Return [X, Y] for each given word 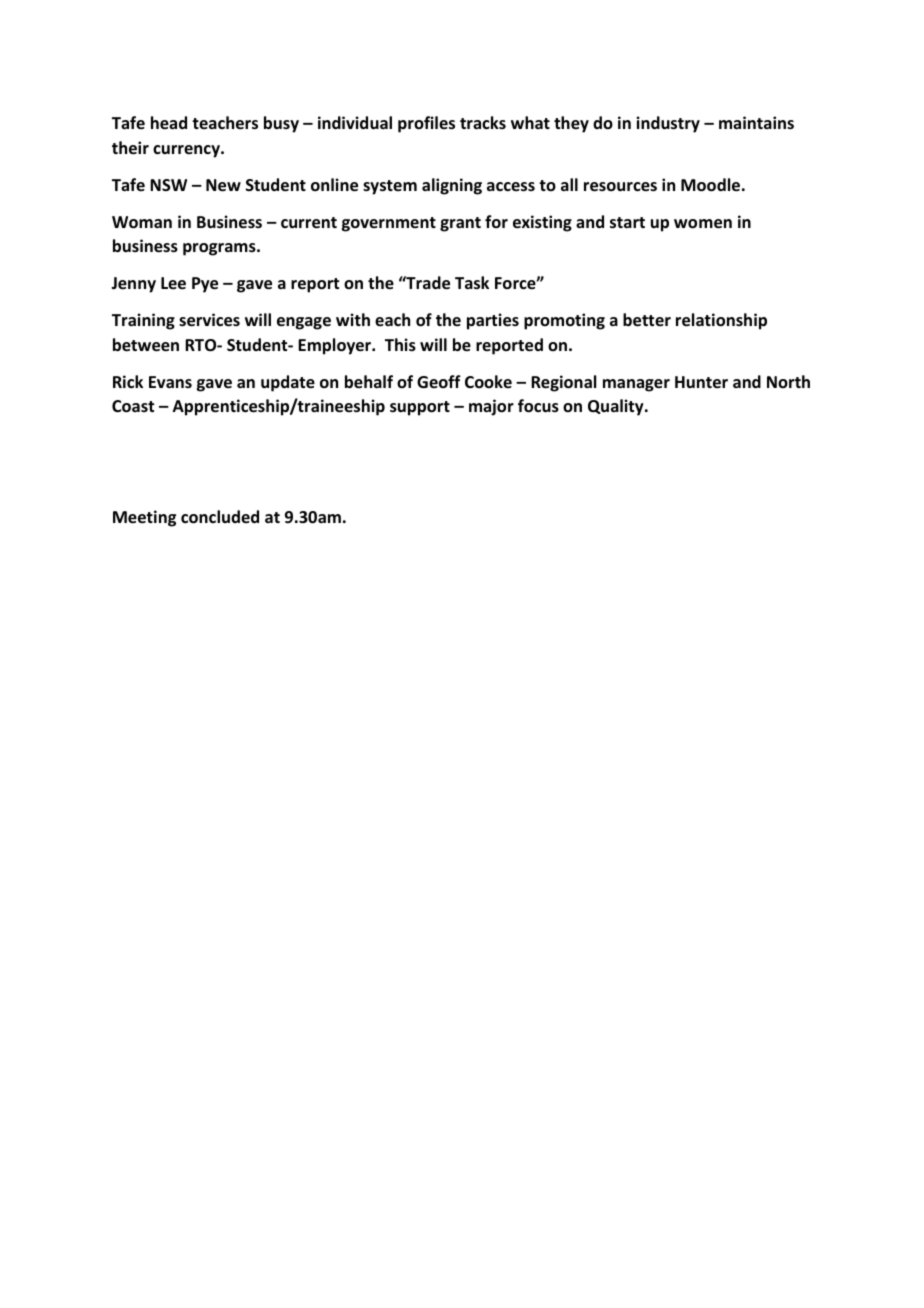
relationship [721, 321]
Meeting [144, 518]
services [209, 320]
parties [493, 321]
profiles [426, 124]
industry [668, 124]
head [169, 123]
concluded [220, 517]
